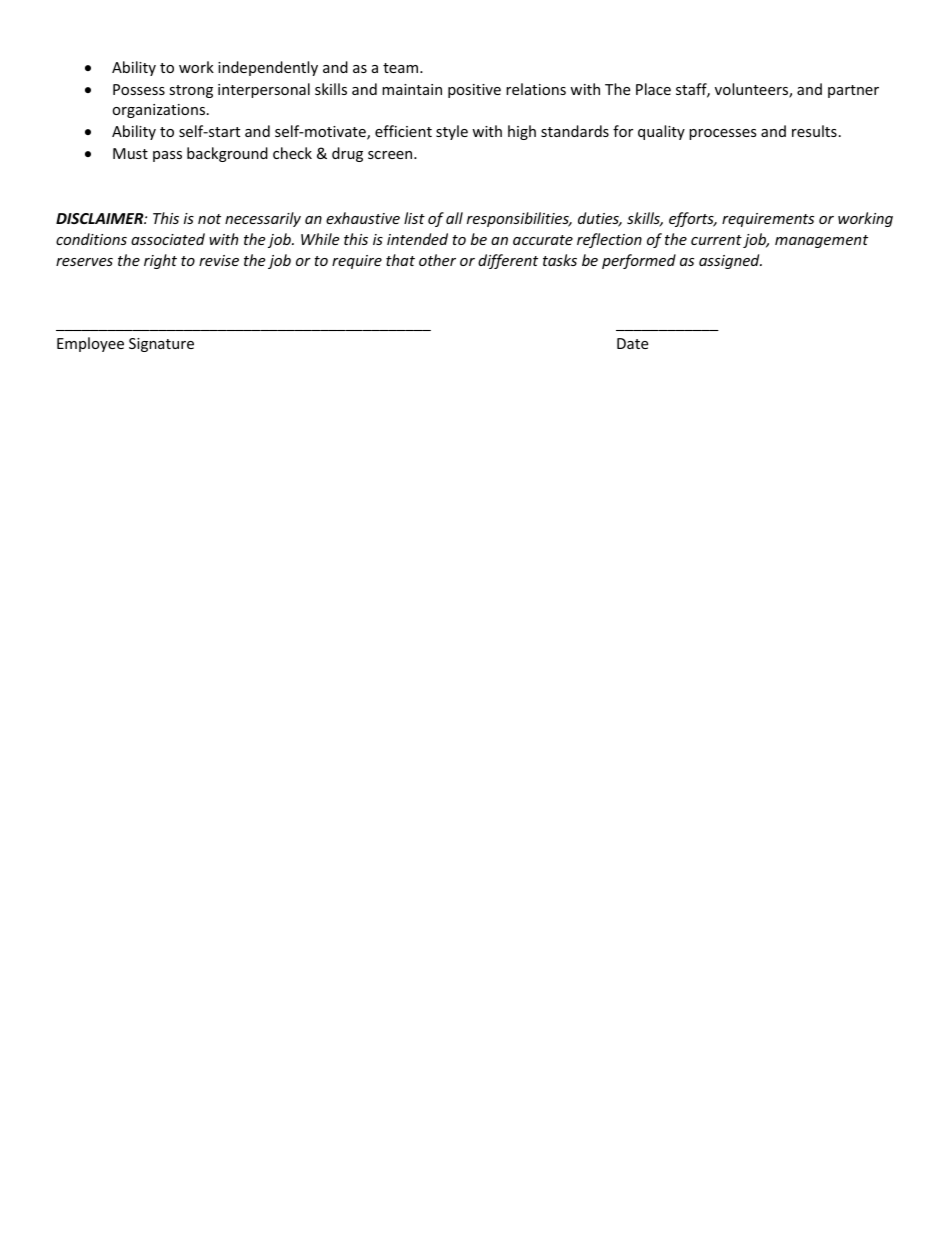  Describe the element at coordinates (723, 134) in the image. I see `processes` at that location.
